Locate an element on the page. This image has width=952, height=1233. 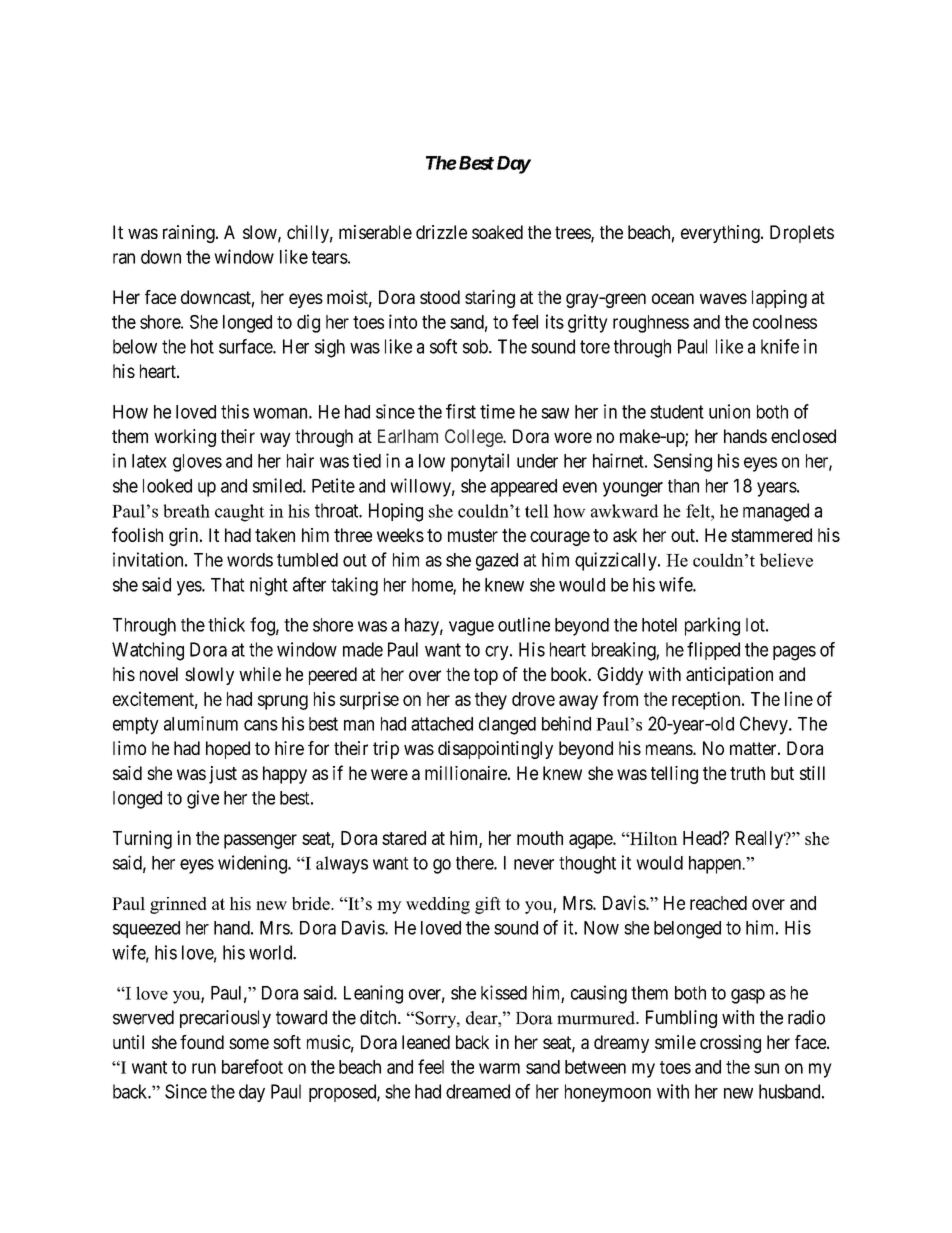
ponytail is located at coordinates (480, 462).
